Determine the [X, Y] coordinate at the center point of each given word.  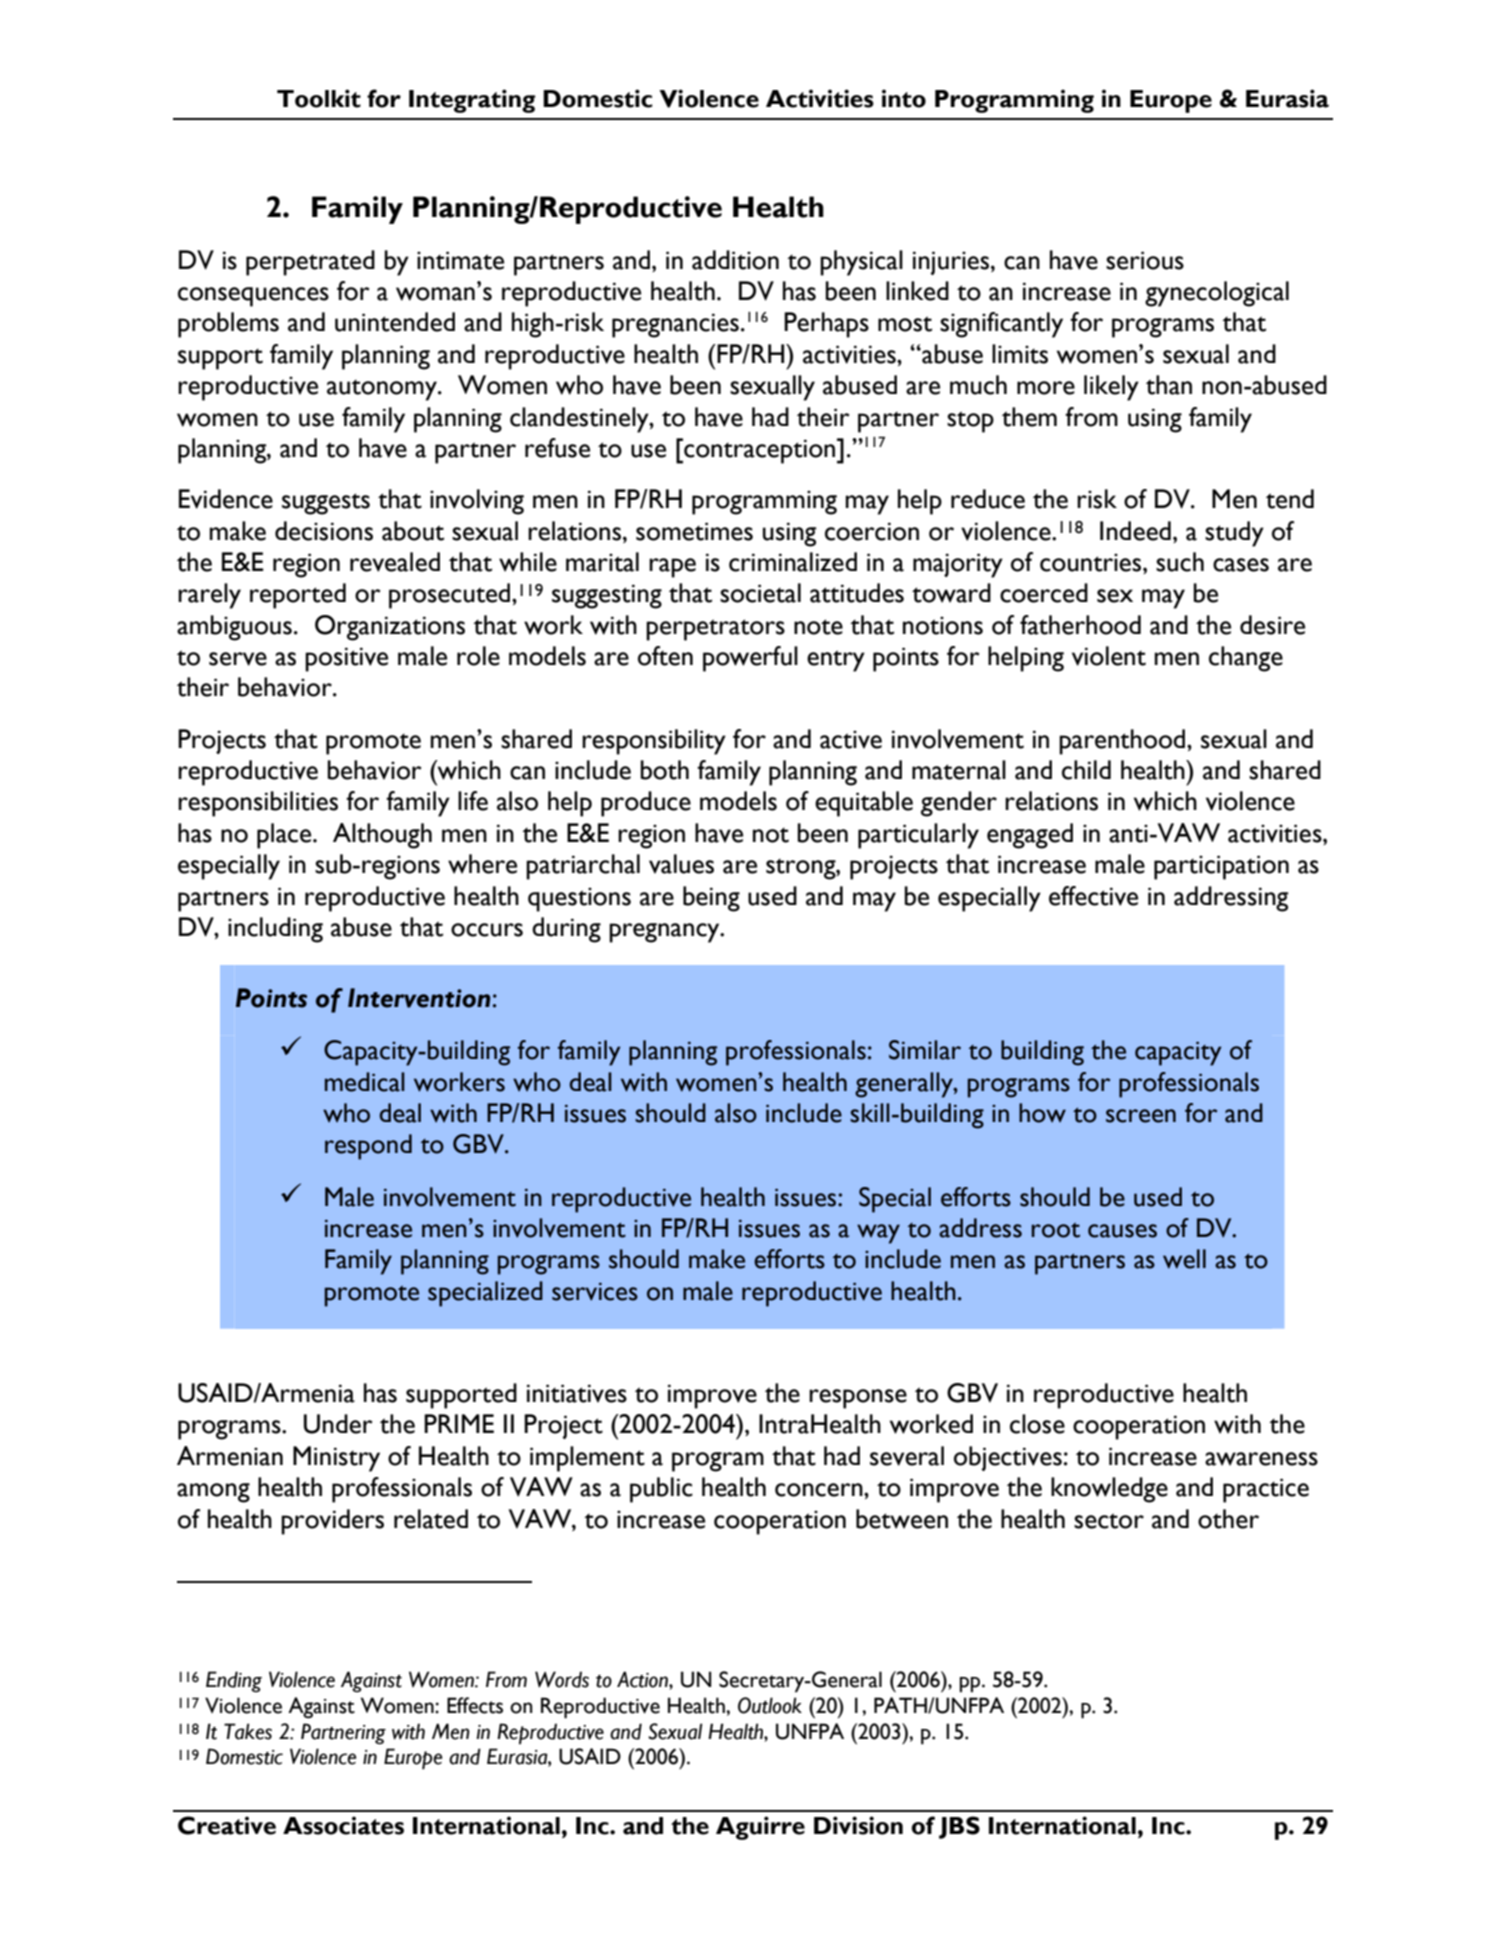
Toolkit [319, 98]
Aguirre [760, 1828]
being [711, 899]
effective [1093, 896]
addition [735, 260]
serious [1145, 260]
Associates [343, 1825]
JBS [959, 1827]
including [275, 930]
